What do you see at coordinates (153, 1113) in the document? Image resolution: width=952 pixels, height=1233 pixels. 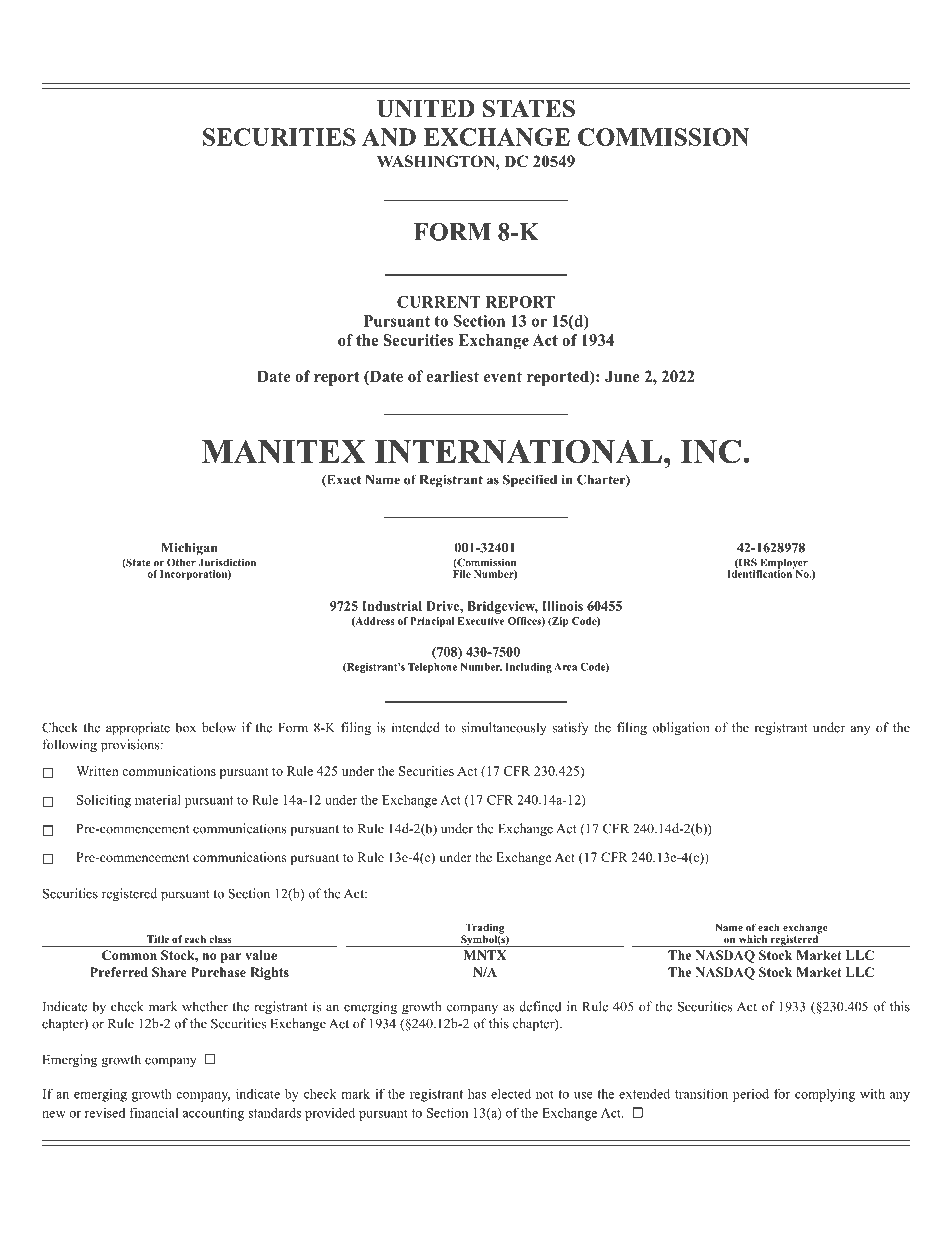 I see `financial` at bounding box center [153, 1113].
